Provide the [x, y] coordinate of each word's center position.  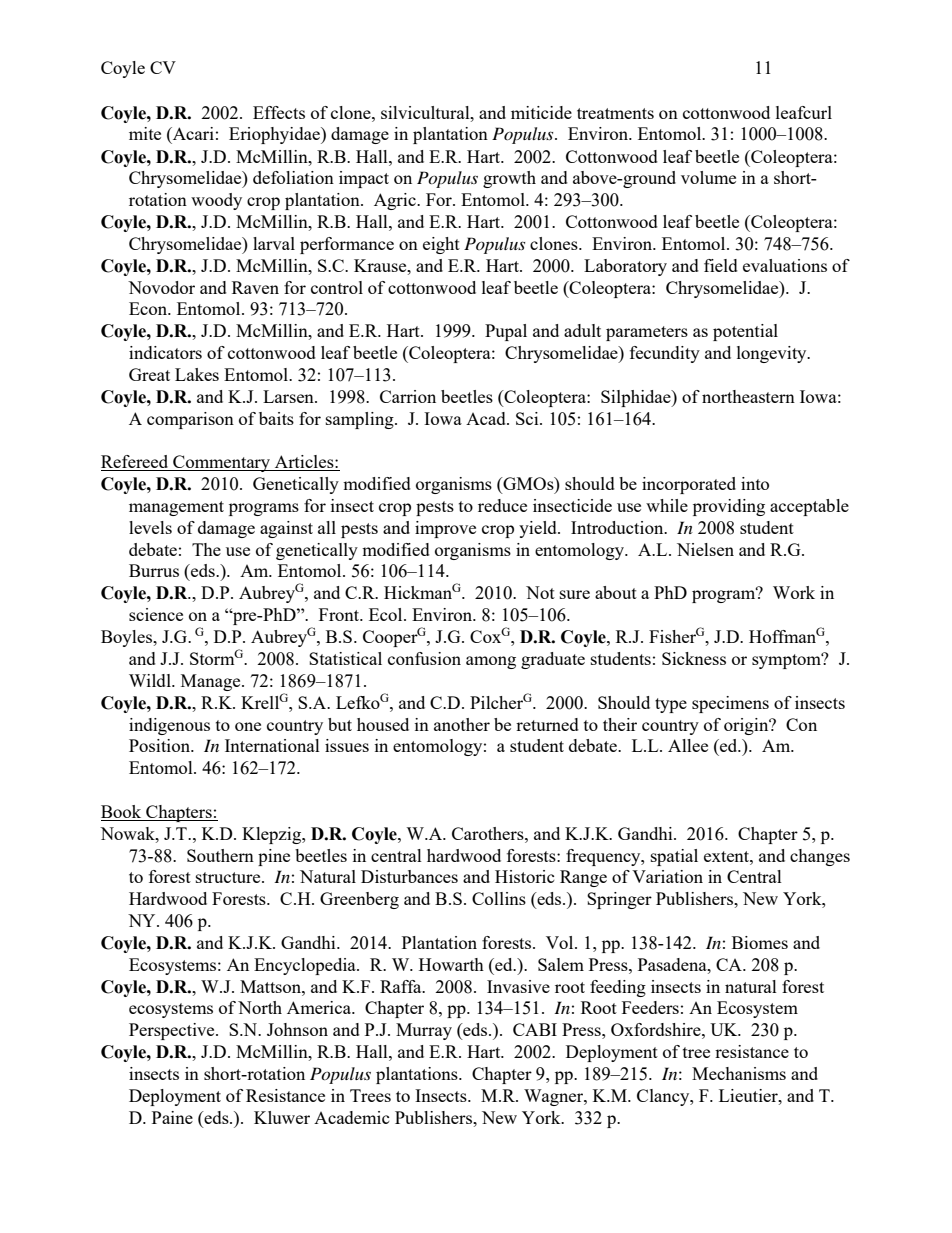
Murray [424, 1031]
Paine [172, 1117]
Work [794, 592]
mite [145, 133]
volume [708, 177]
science [156, 614]
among [491, 662]
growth [509, 179]
